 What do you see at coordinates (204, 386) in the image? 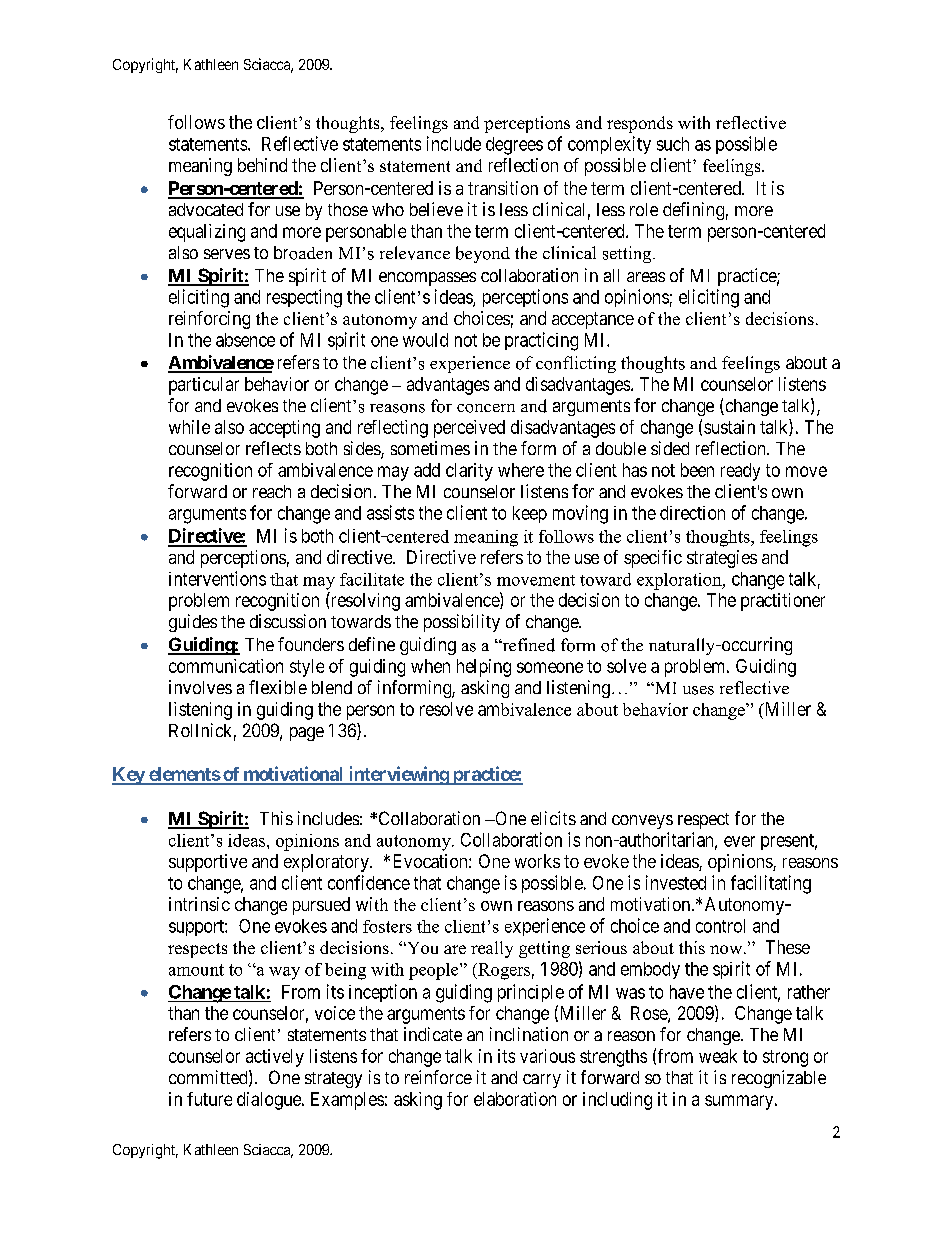
I see `particular` at bounding box center [204, 386].
